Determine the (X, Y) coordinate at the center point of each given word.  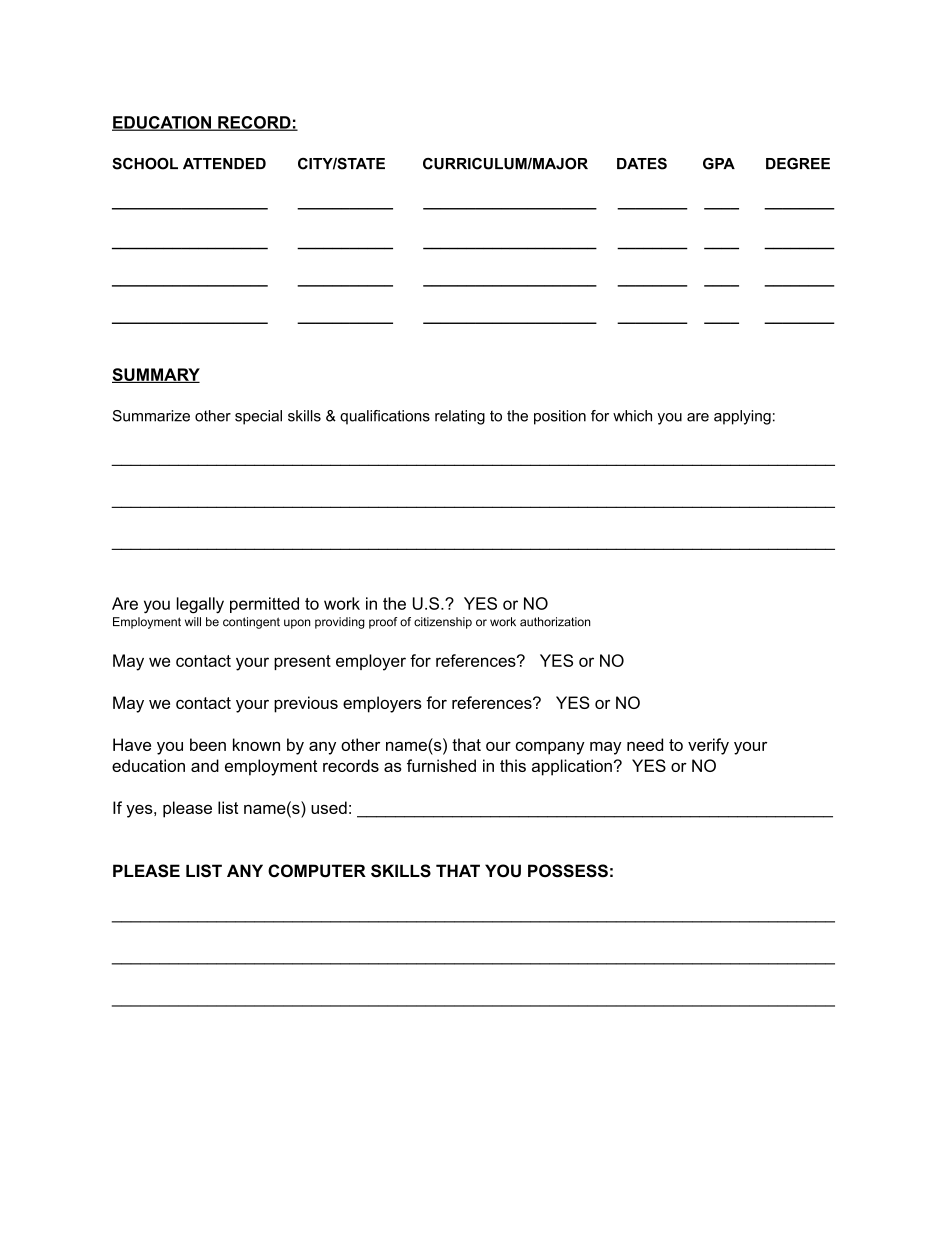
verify (708, 746)
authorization (555, 622)
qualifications (385, 417)
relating (460, 417)
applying (742, 417)
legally (200, 605)
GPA (719, 164)
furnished (441, 765)
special (258, 417)
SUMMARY (156, 375)
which (632, 416)
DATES (642, 164)
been (208, 744)
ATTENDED (224, 163)
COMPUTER (317, 871)
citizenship (443, 623)
